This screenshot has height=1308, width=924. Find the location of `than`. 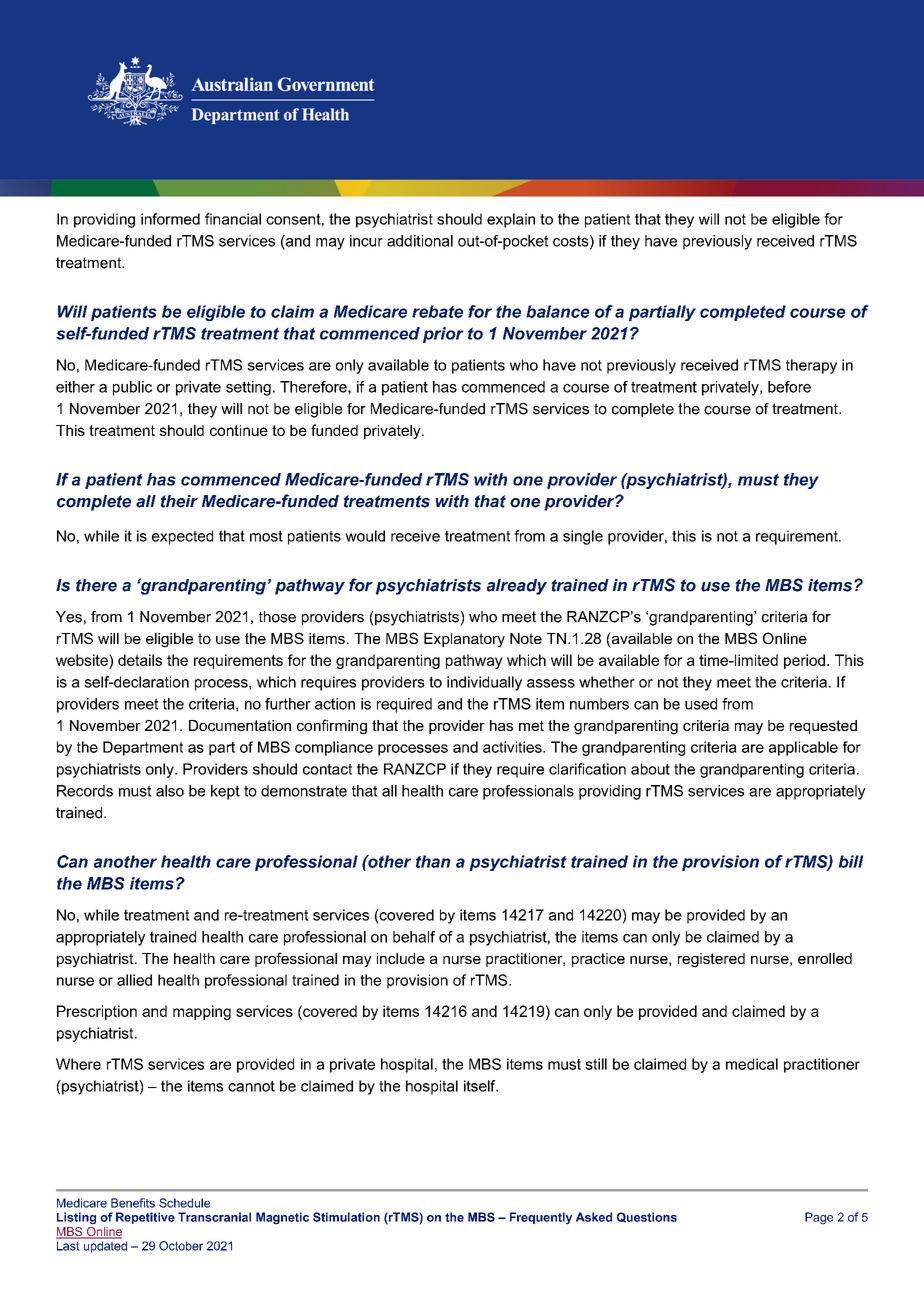

than is located at coordinates (433, 861).
